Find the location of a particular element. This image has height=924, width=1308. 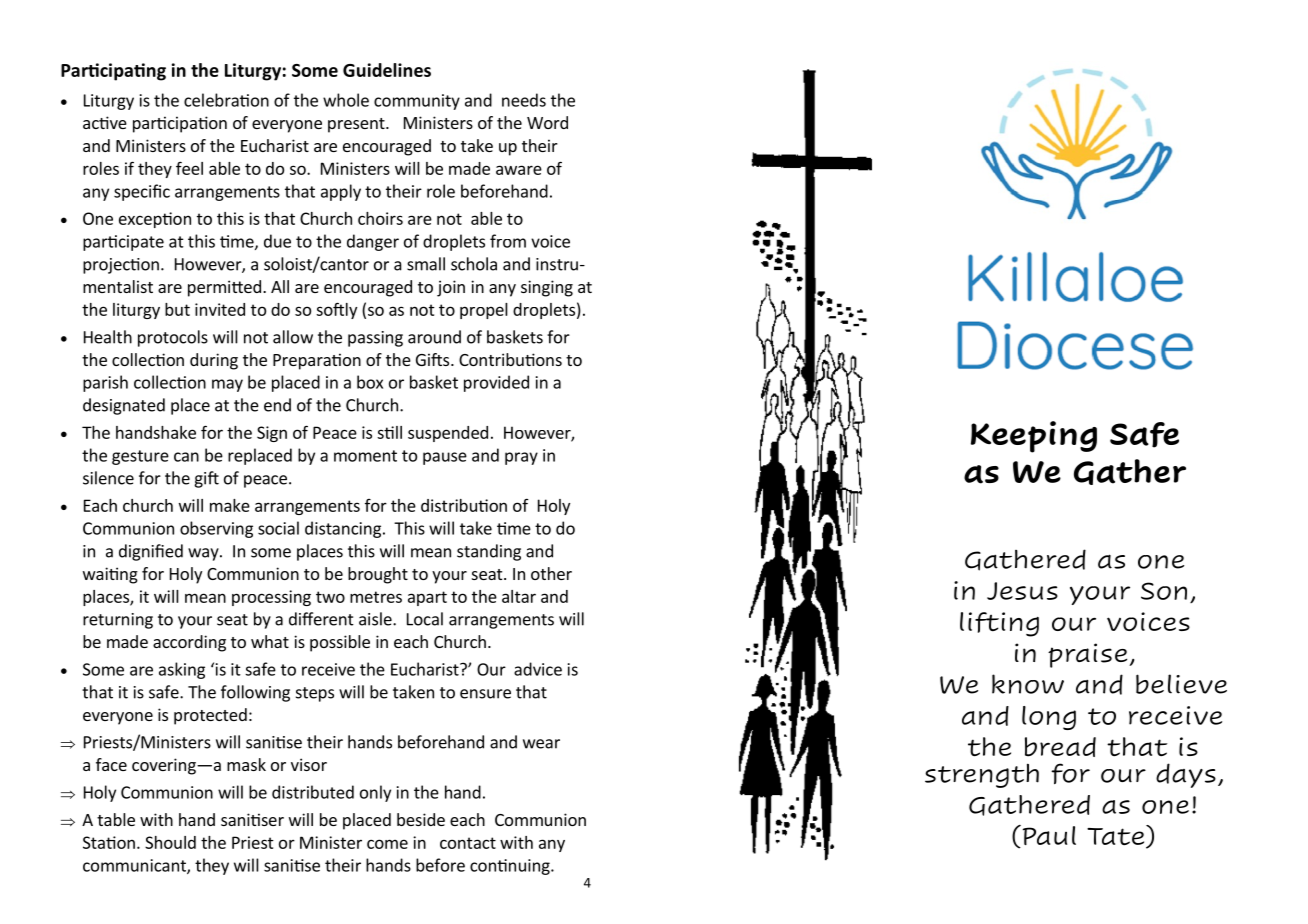

processing is located at coordinates (271, 598).
